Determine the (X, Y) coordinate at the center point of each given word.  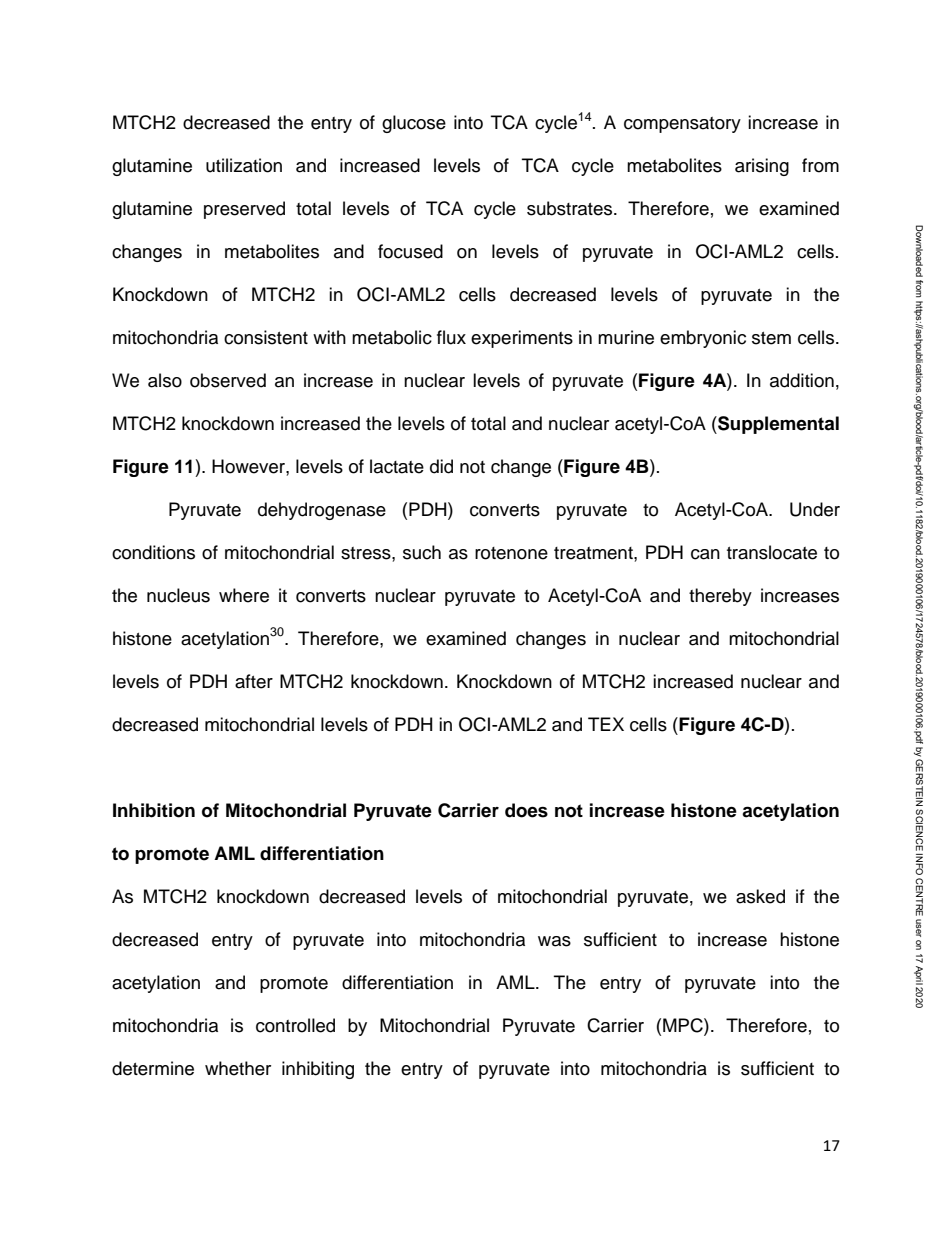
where (244, 595)
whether (238, 1068)
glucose (414, 124)
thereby (720, 597)
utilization (244, 165)
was (554, 941)
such (422, 552)
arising (762, 167)
